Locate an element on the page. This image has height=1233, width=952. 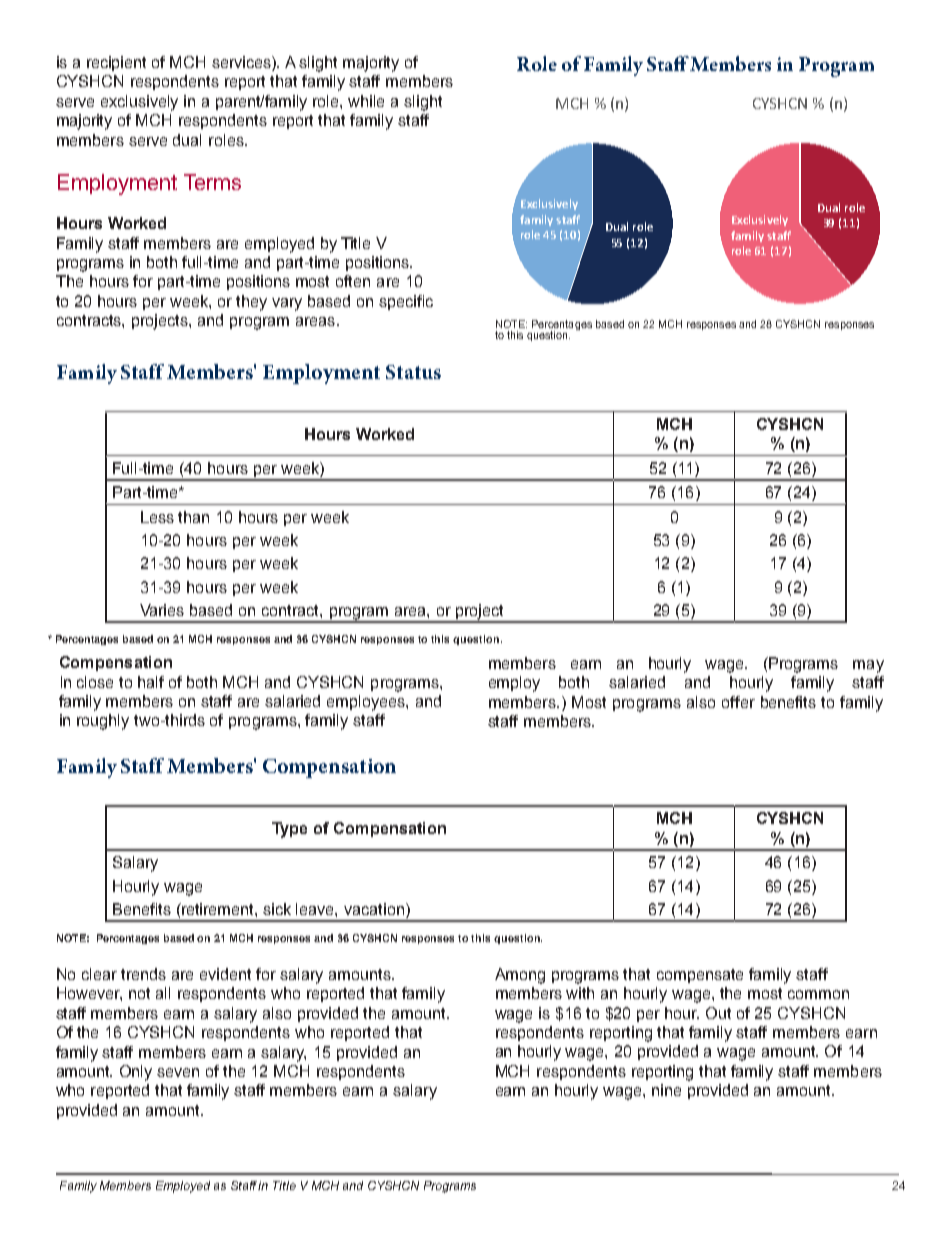
recipient is located at coordinates (116, 63).
